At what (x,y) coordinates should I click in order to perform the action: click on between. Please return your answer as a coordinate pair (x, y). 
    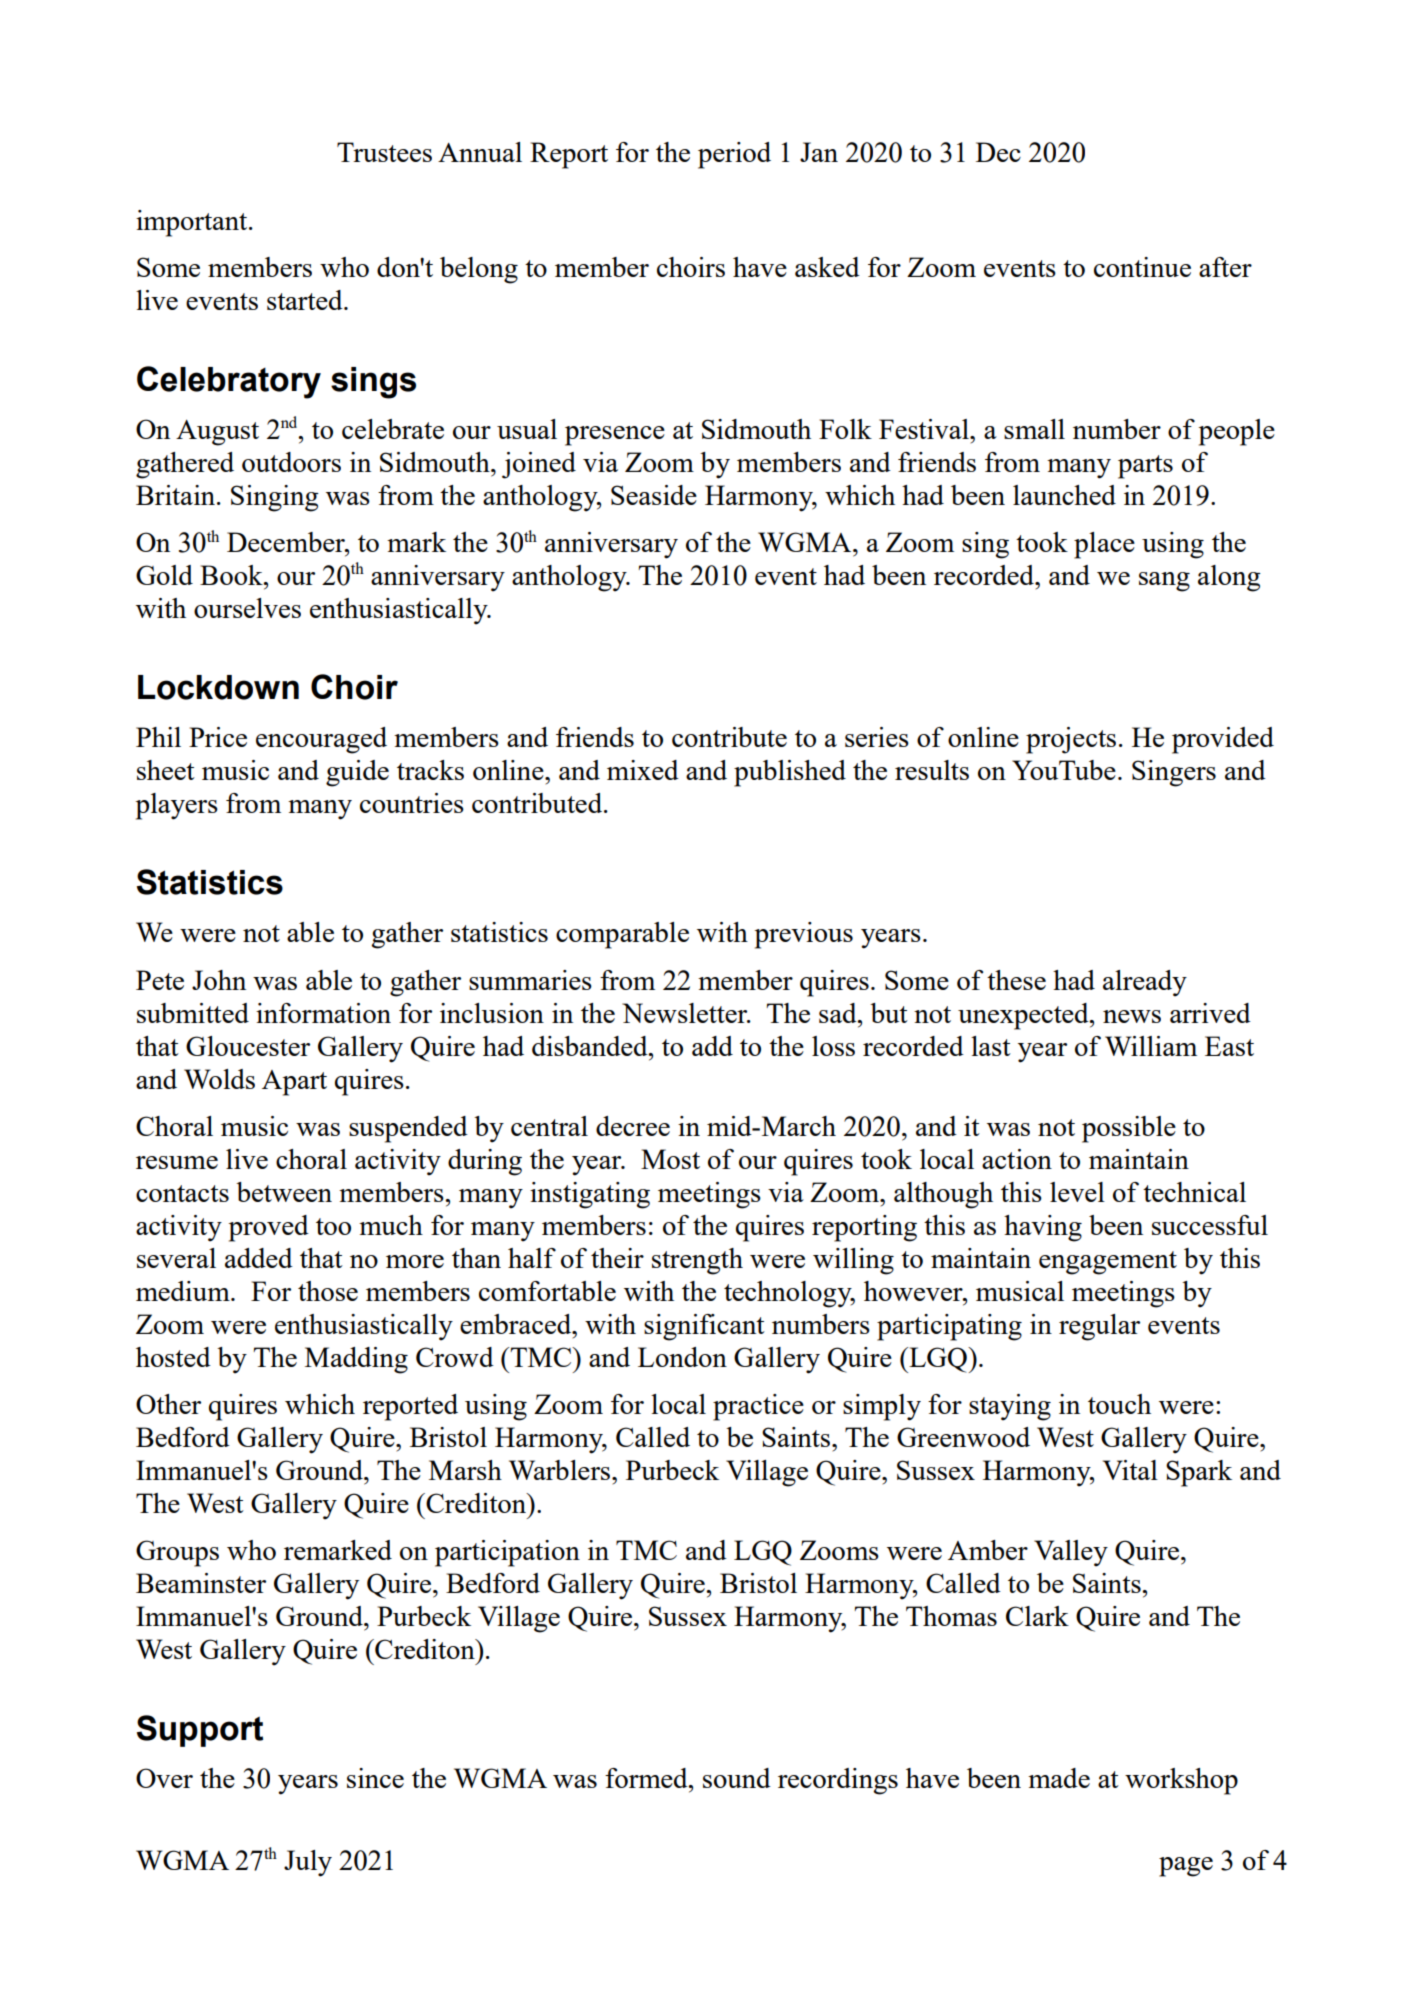
    Looking at the image, I should click on (284, 1192).
